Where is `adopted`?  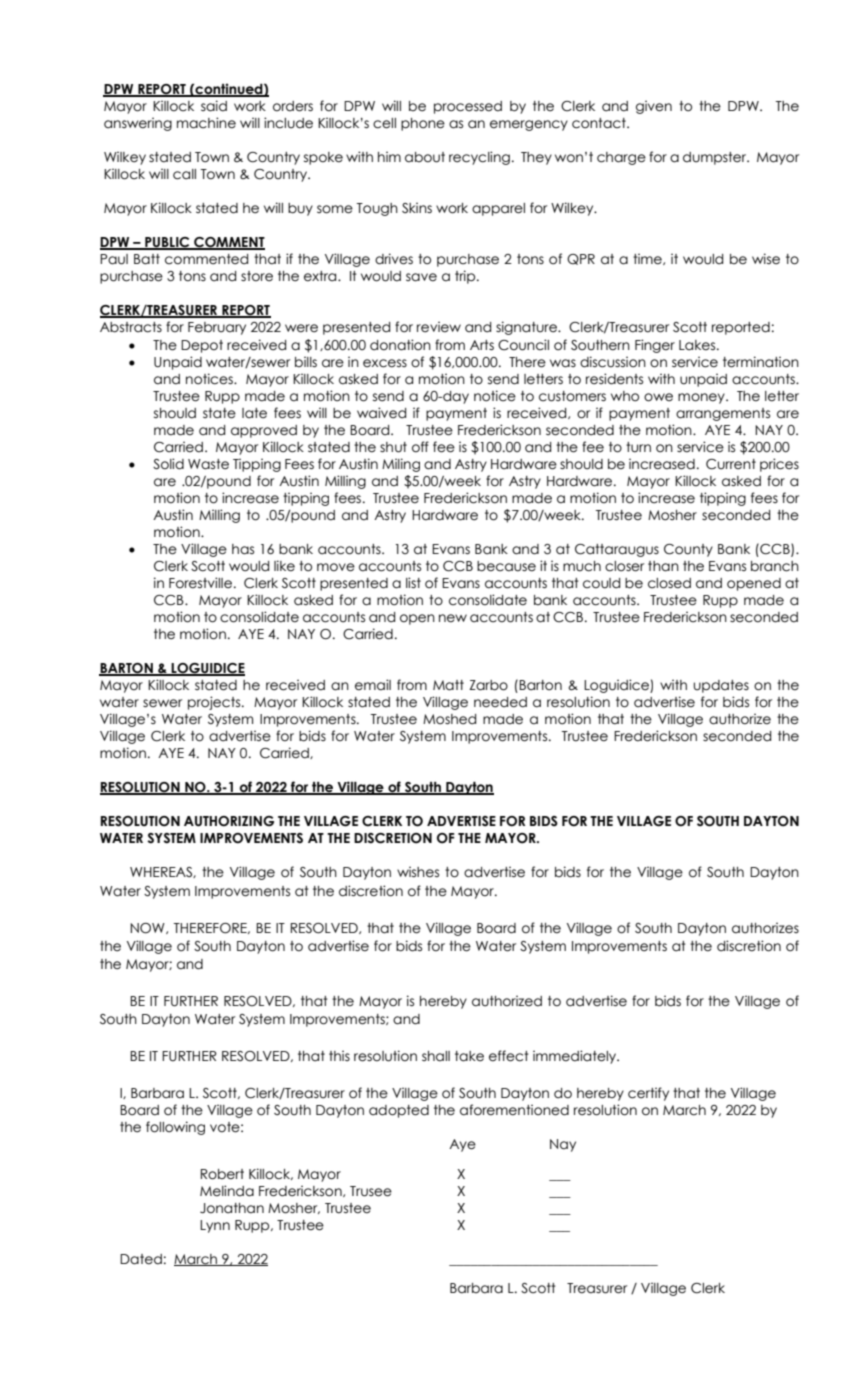
adopted is located at coordinates (399, 1111).
